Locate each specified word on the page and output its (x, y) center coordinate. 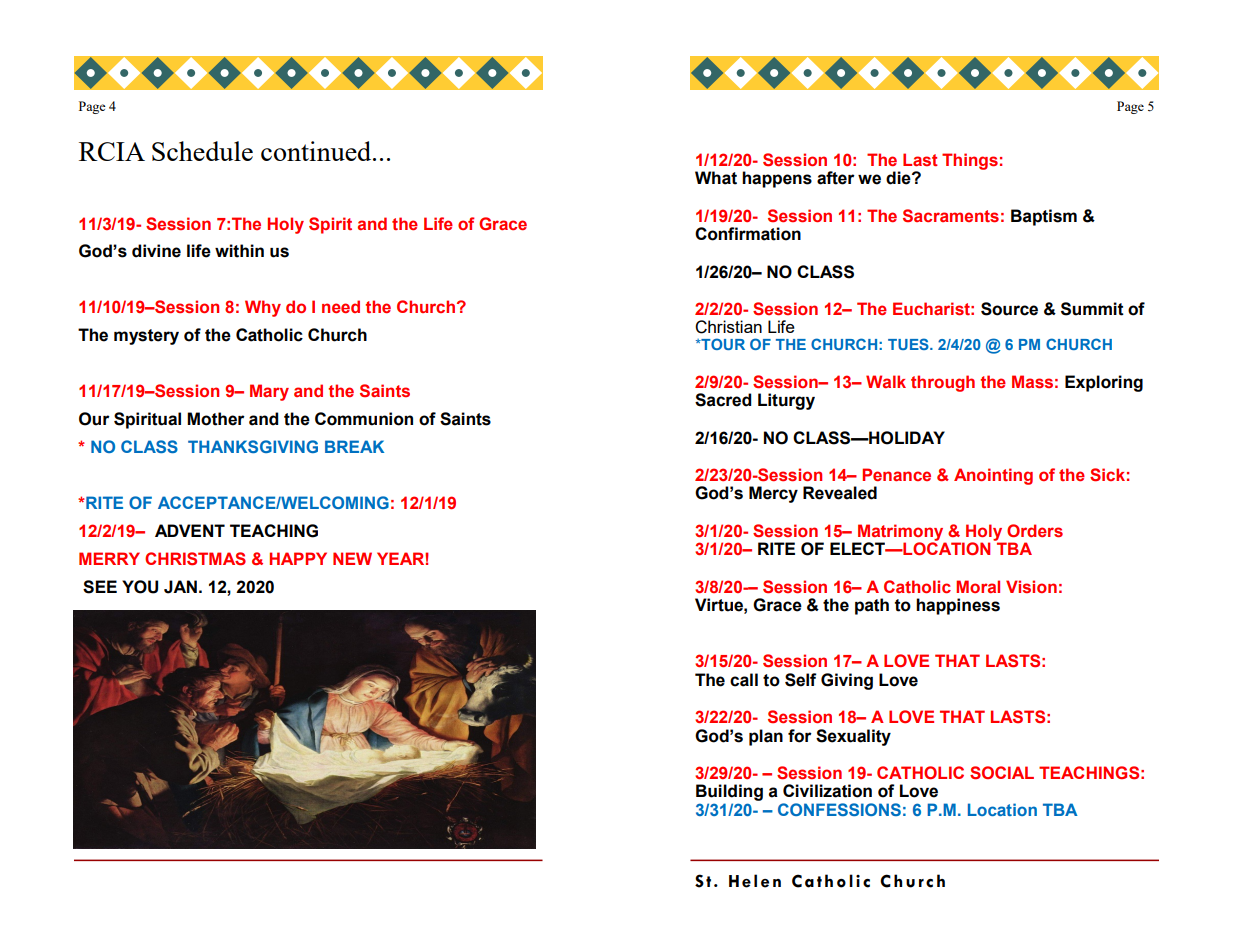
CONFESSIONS (839, 809)
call (744, 680)
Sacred (723, 400)
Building (729, 792)
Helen (755, 881)
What (716, 178)
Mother (216, 419)
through (943, 383)
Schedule (202, 151)
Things (970, 161)
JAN (180, 587)
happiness (958, 606)
